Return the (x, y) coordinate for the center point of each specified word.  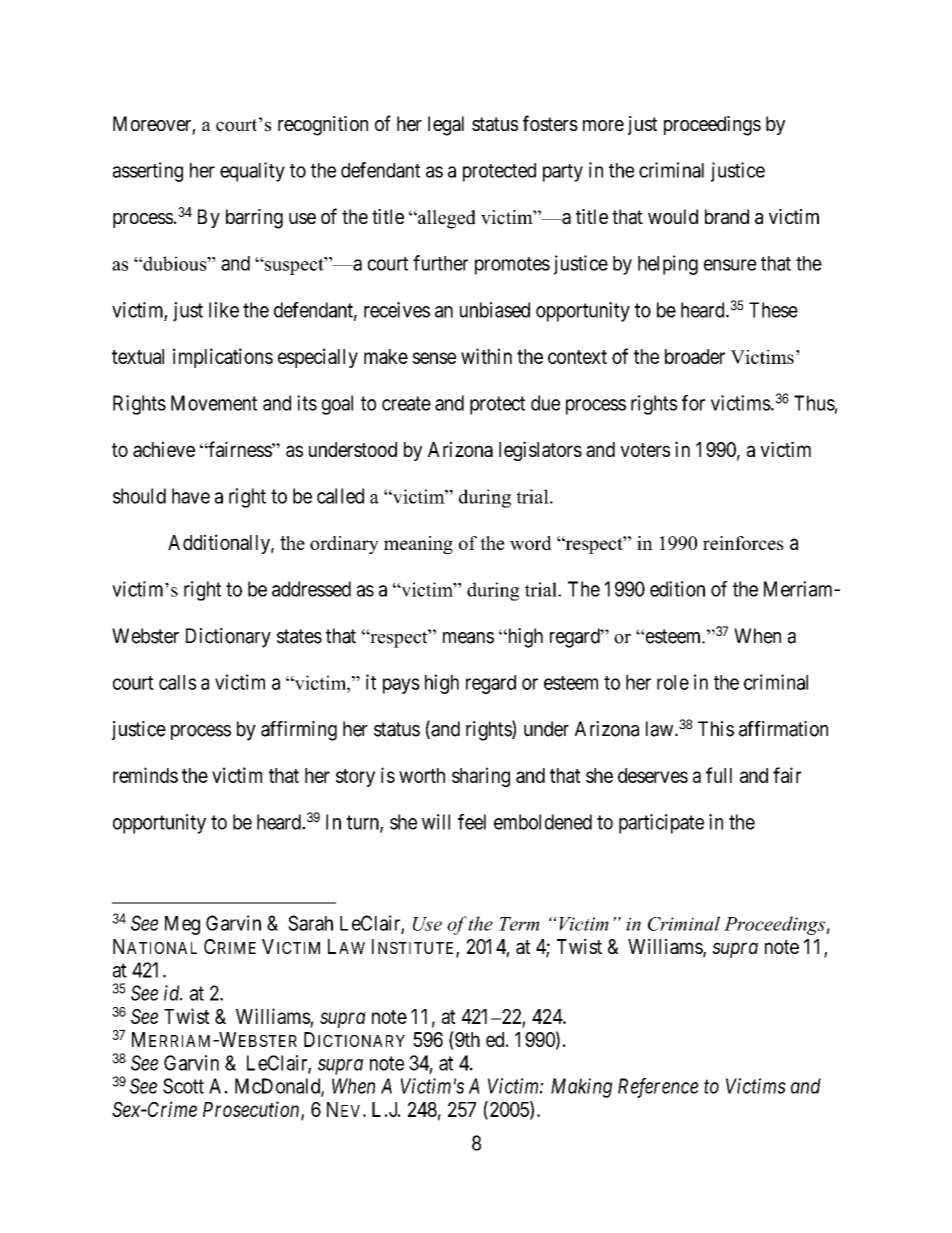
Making (581, 1088)
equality (252, 172)
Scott (183, 1086)
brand (727, 217)
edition (677, 589)
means (468, 638)
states (299, 636)
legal (446, 126)
